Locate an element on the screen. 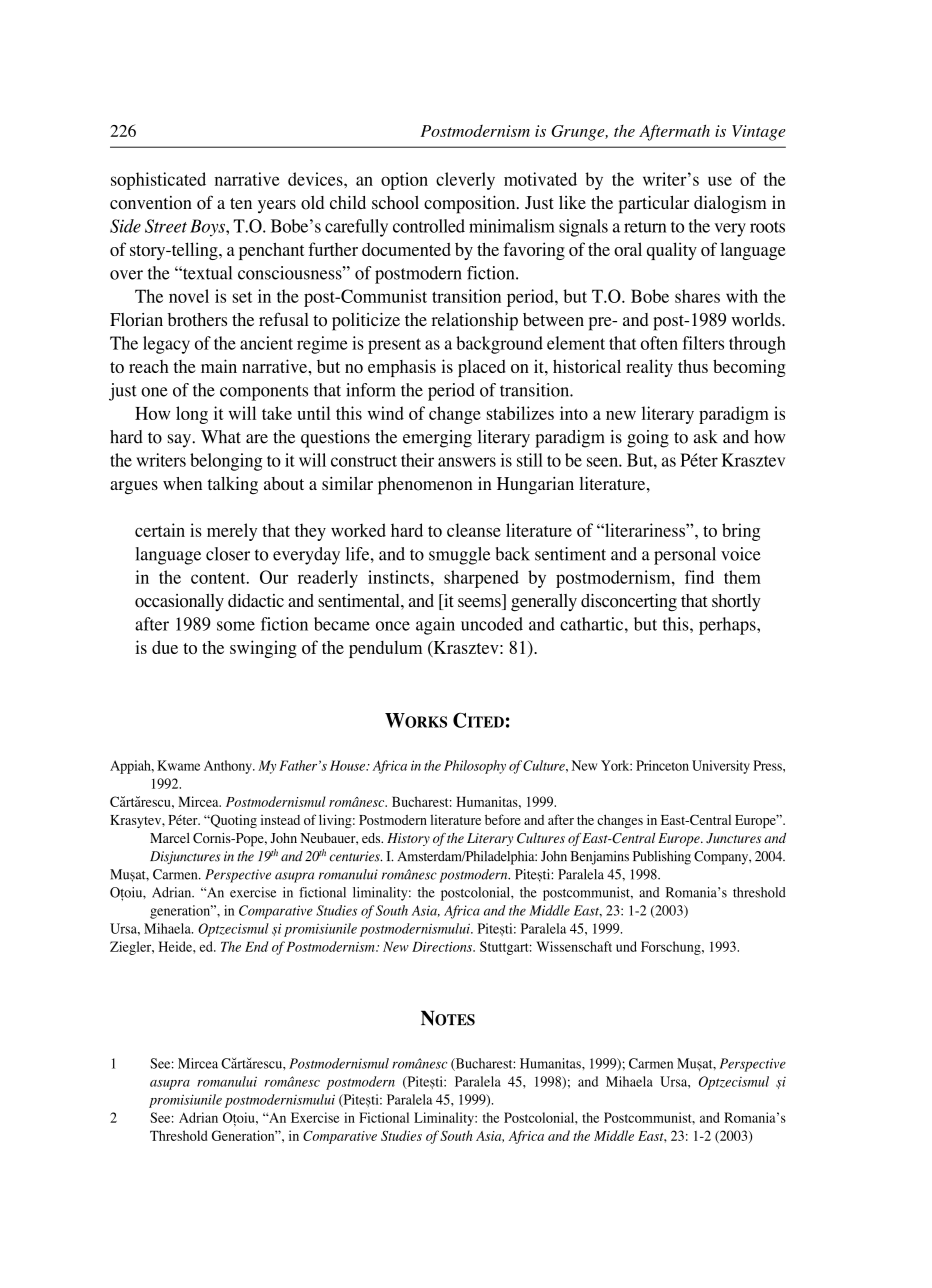 The height and width of the screenshot is (1288, 932). Marcel is located at coordinates (170, 838).
